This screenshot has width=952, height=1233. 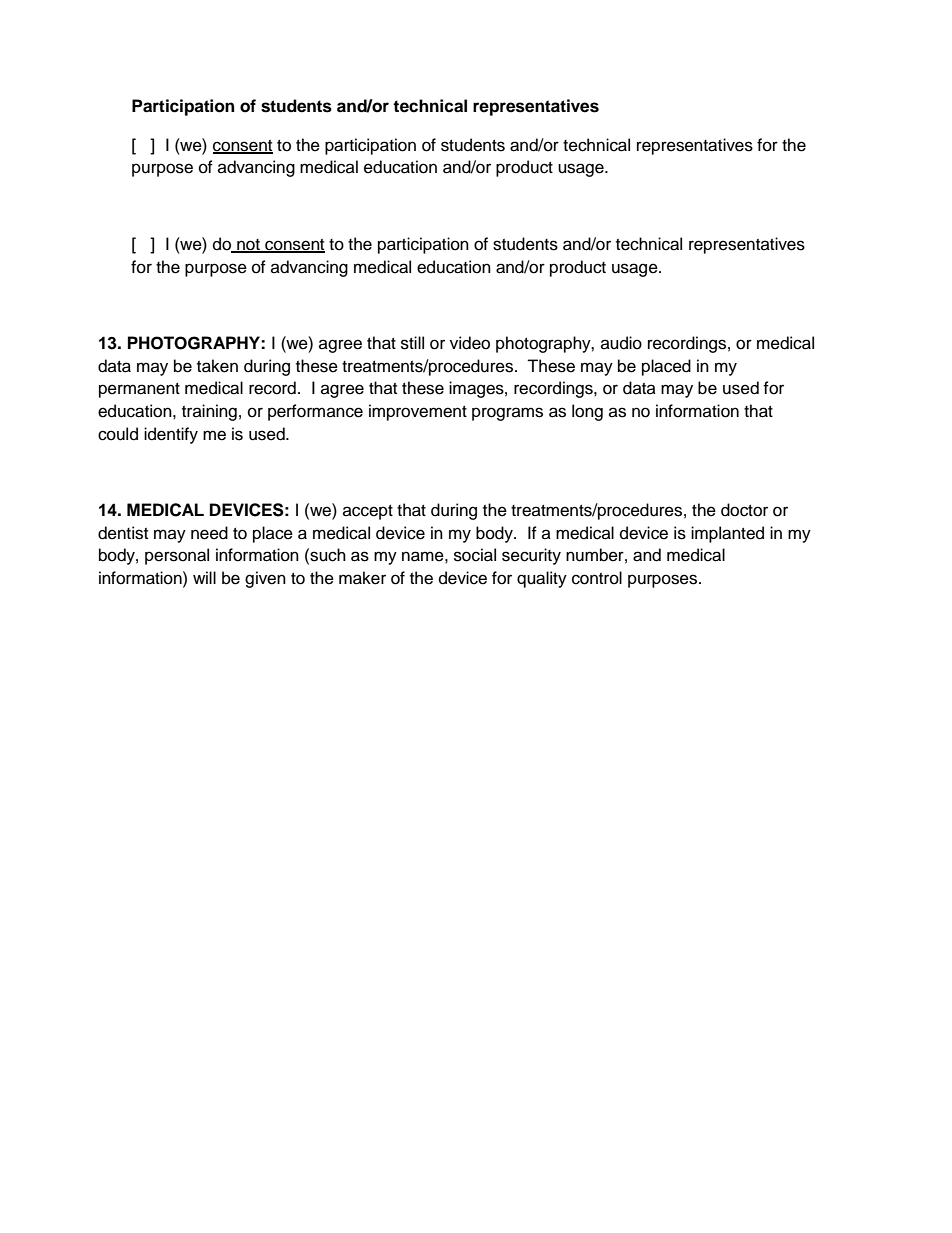 What do you see at coordinates (587, 412) in the screenshot?
I see `long` at bounding box center [587, 412].
